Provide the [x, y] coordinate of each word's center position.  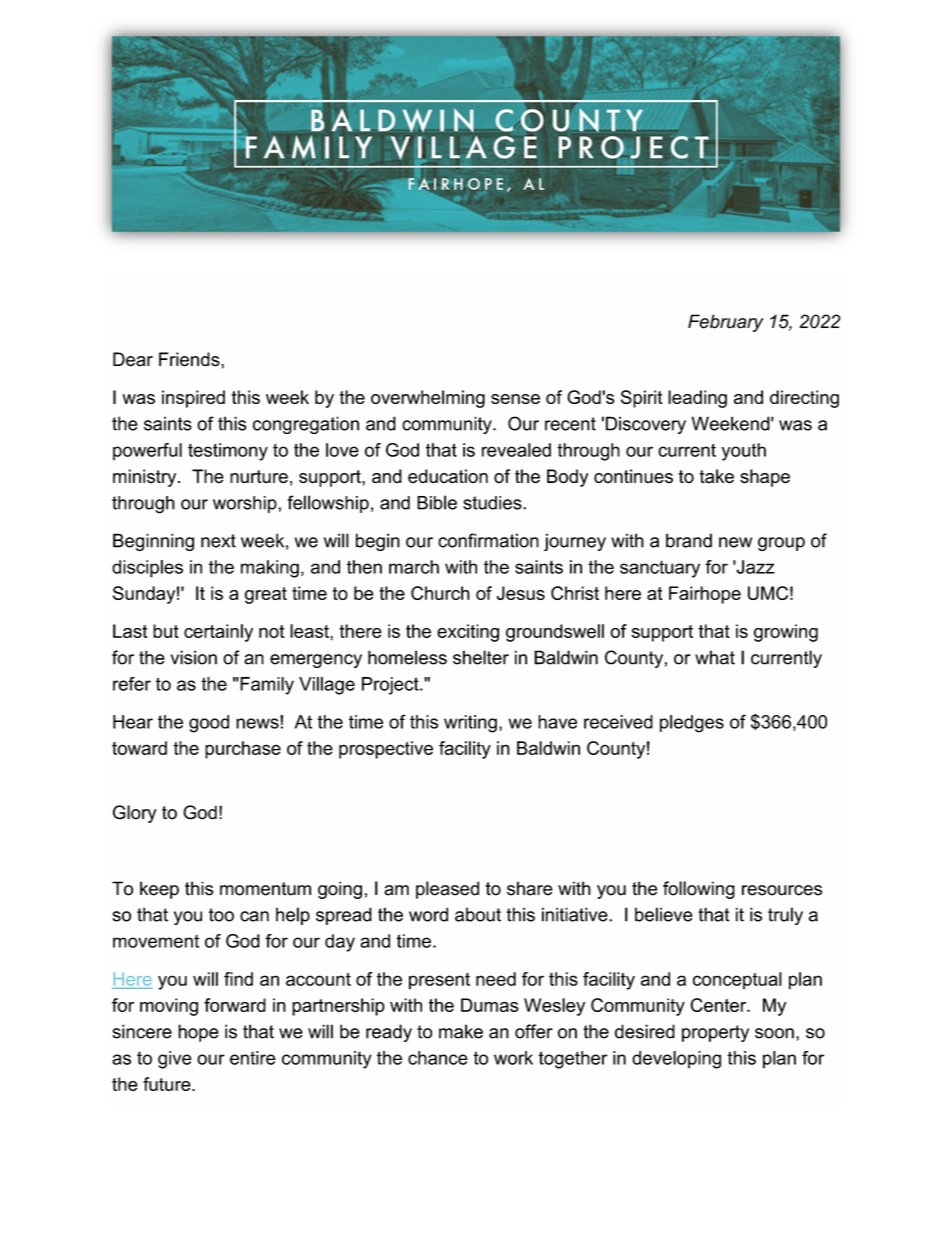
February [725, 323]
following [699, 890]
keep [159, 890]
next [218, 541]
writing [470, 724]
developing [676, 1060]
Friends [190, 359]
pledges [692, 724]
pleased [447, 890]
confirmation [488, 540]
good [209, 724]
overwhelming [428, 399]
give [175, 1060]
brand [689, 540]
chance [438, 1058]
